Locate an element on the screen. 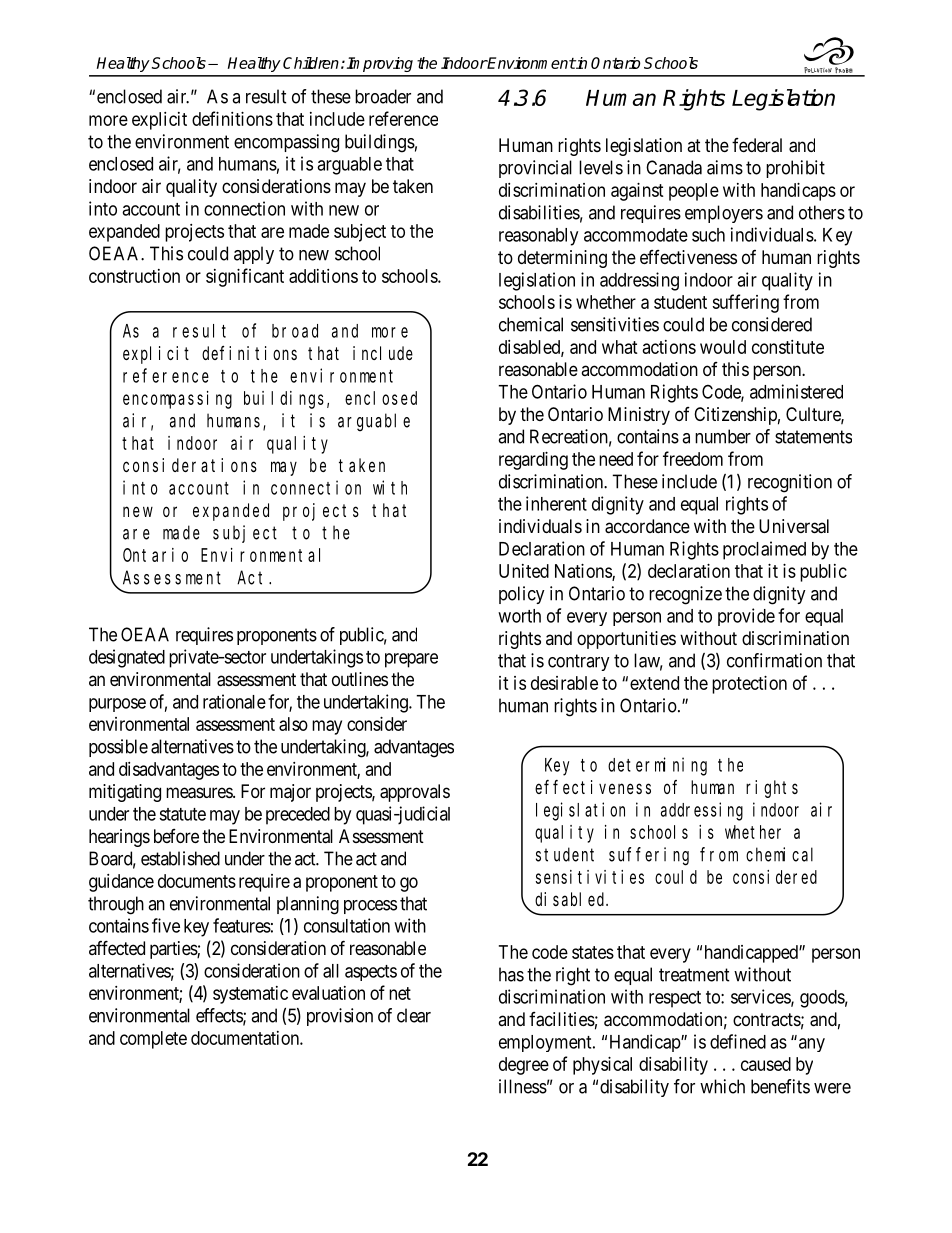  provincial is located at coordinates (535, 169).
